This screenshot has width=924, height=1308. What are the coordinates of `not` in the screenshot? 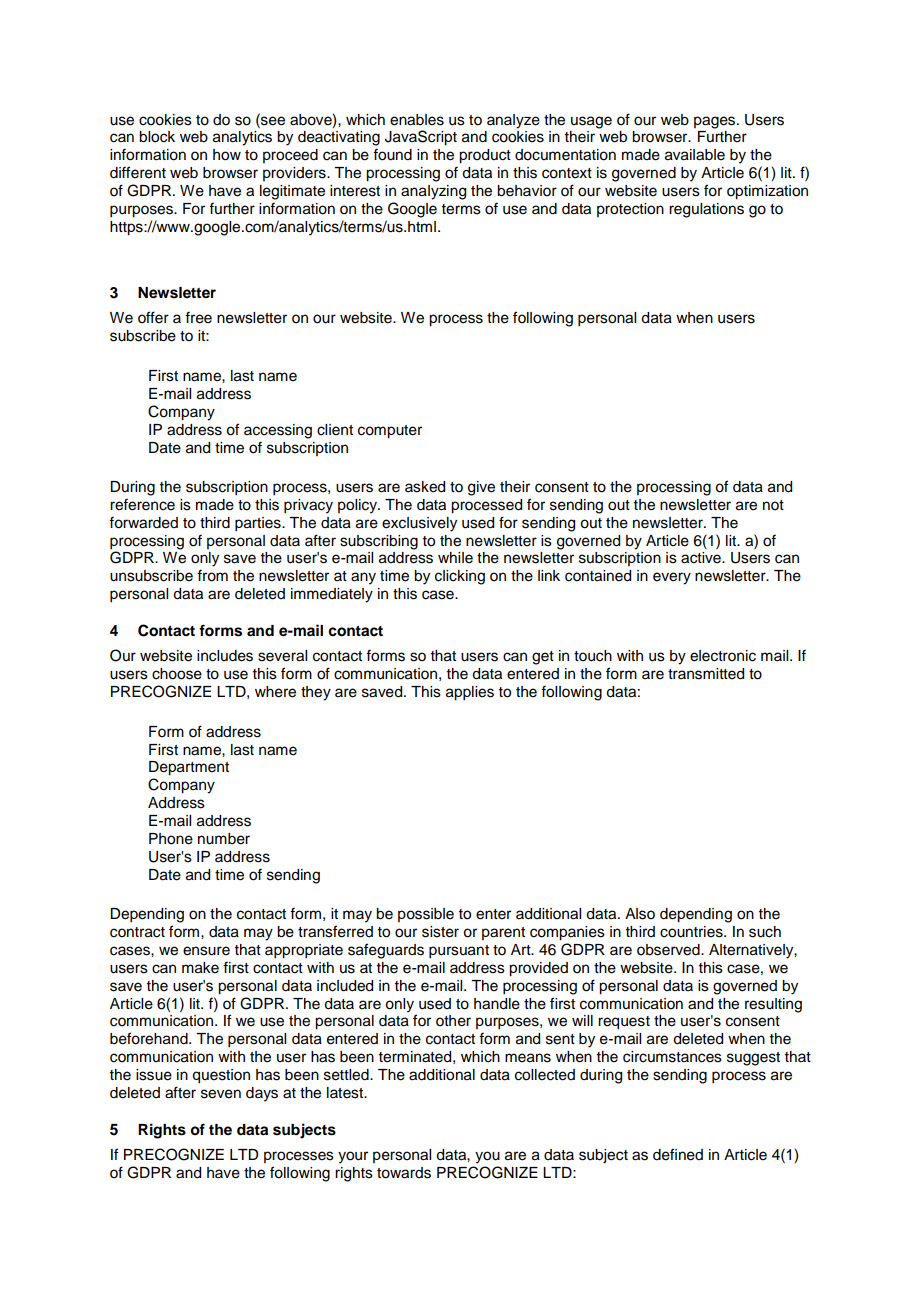 It's located at (773, 505).
